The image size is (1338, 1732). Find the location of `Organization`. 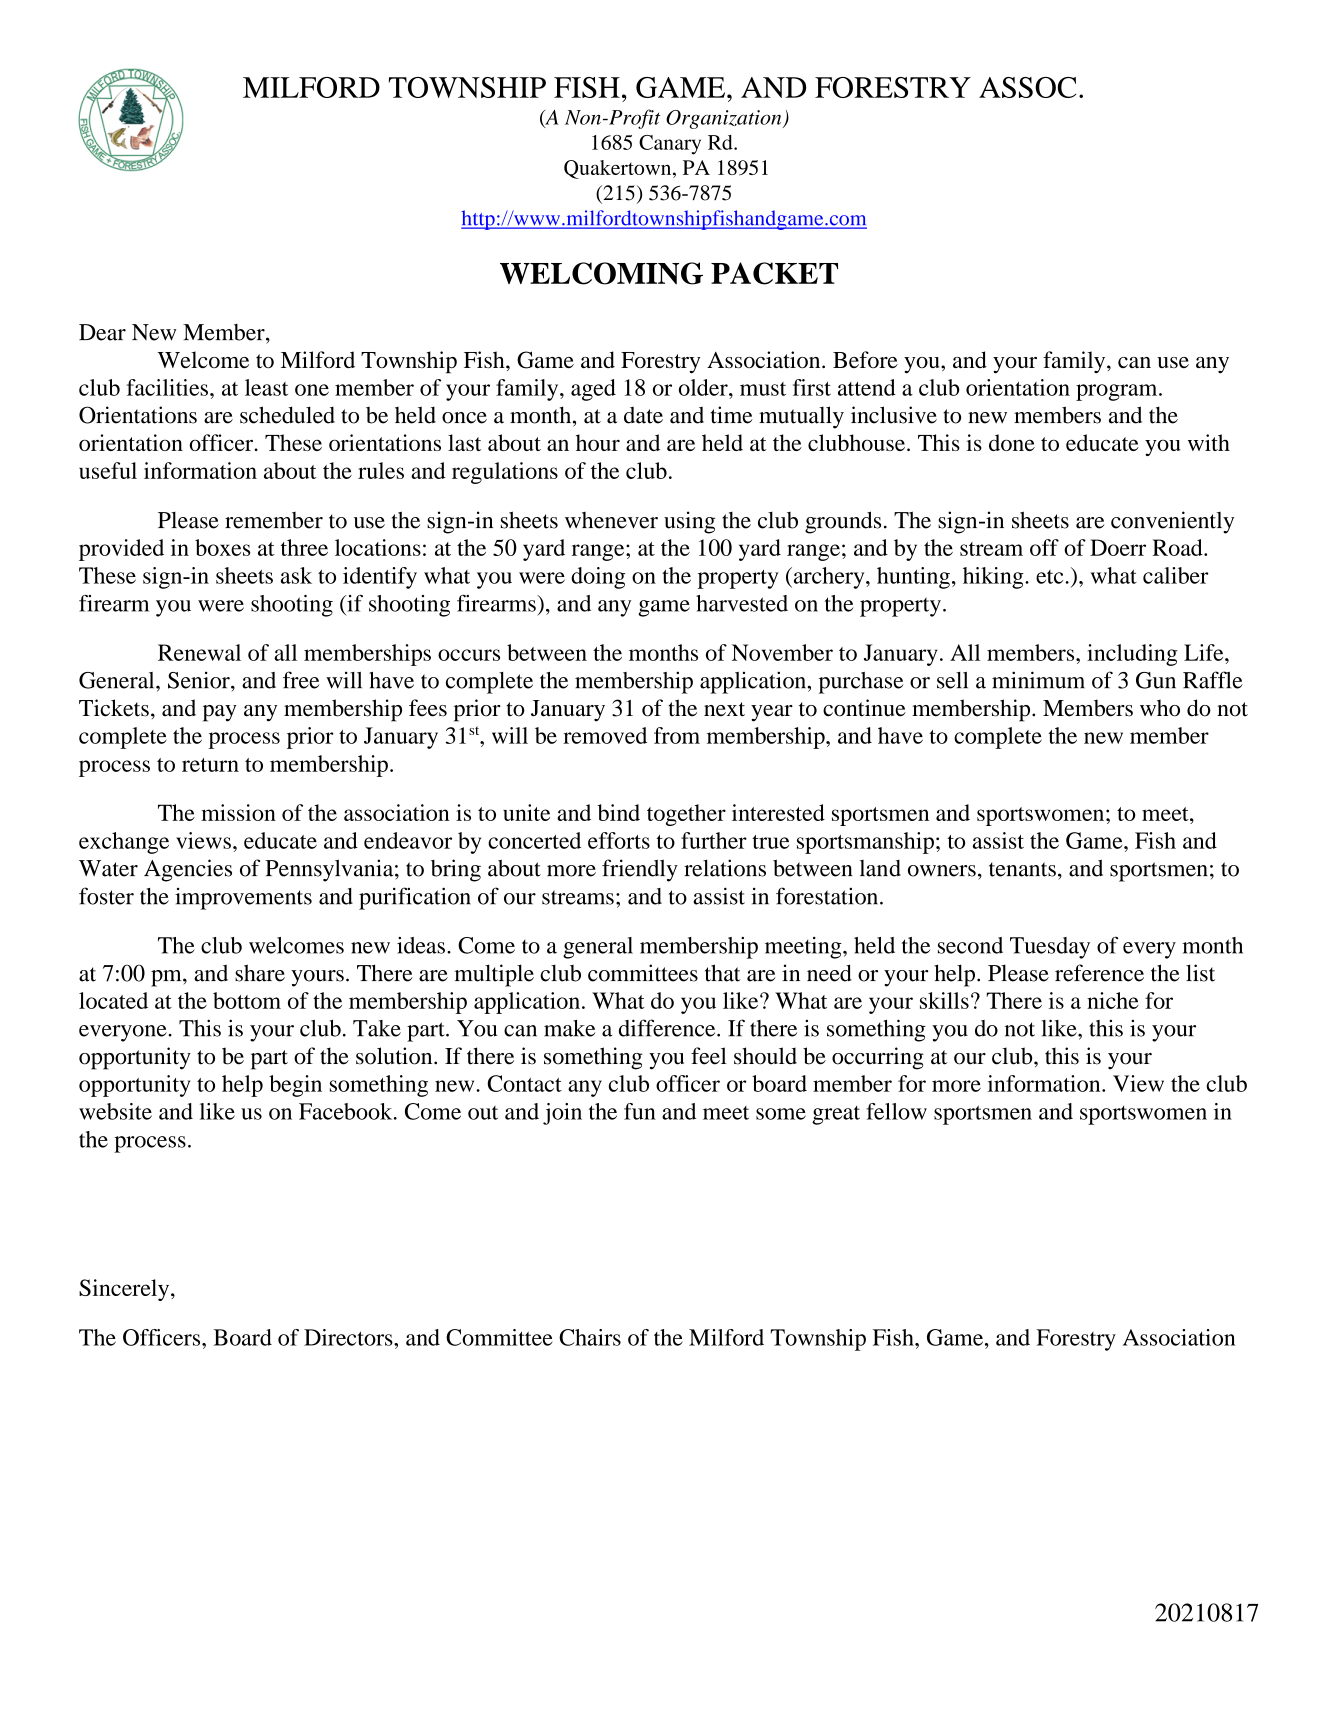

Organization is located at coordinates (725, 119).
